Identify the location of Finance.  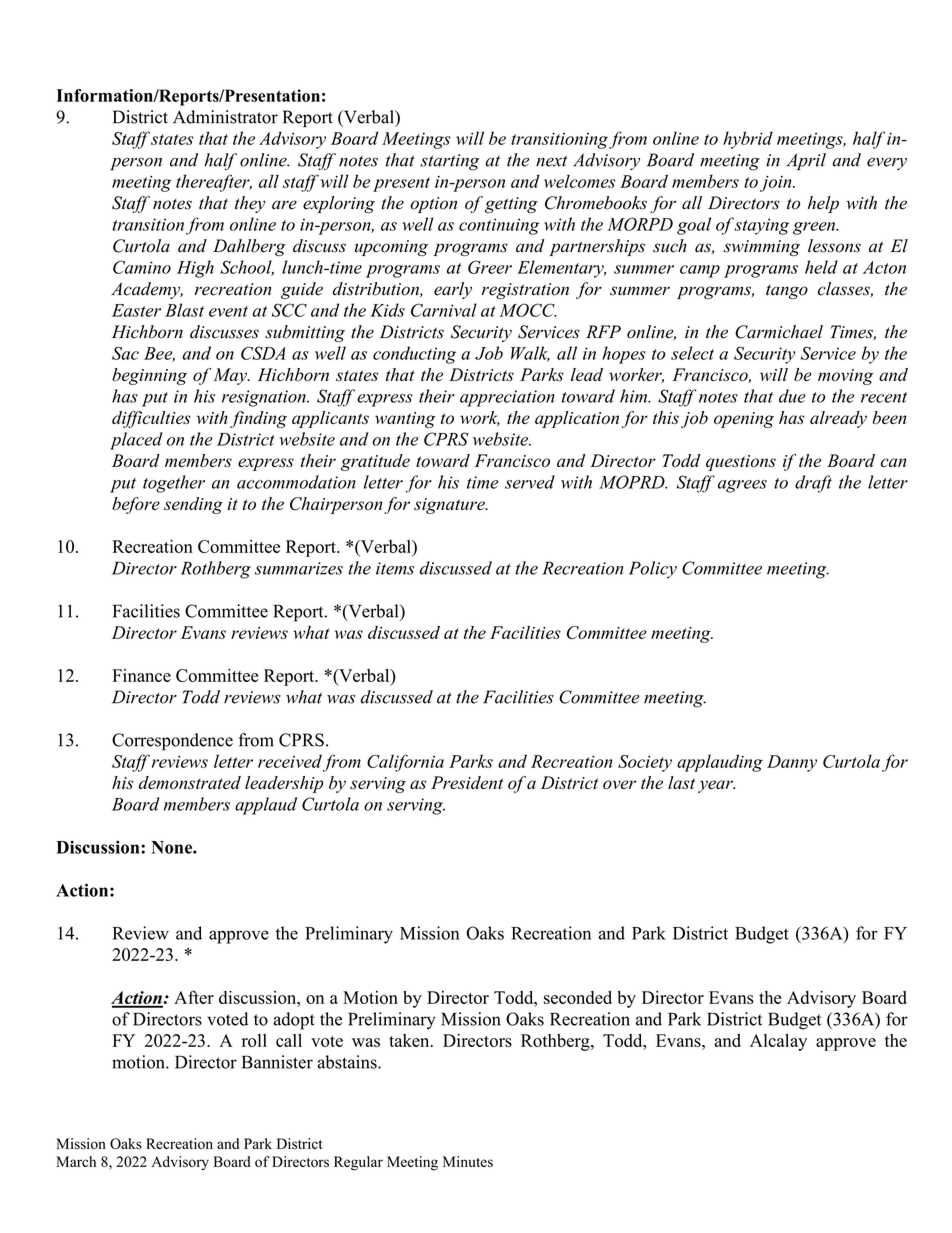
(141, 675).
